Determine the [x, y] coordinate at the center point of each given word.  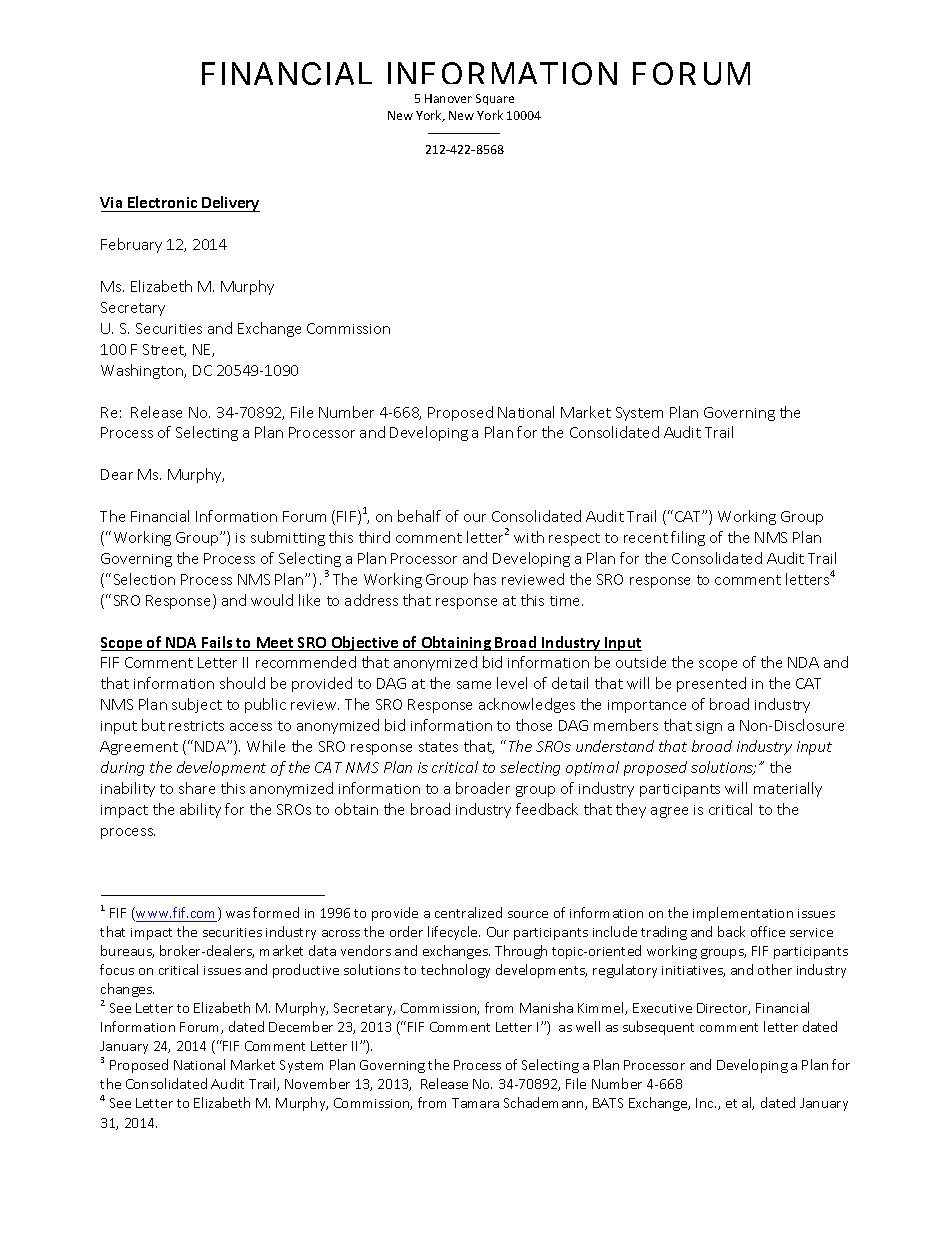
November [317, 1083]
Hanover [448, 98]
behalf [419, 516]
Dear [117, 474]
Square [495, 99]
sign [709, 727]
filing [688, 538]
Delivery [230, 204]
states [438, 747]
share [197, 788]
